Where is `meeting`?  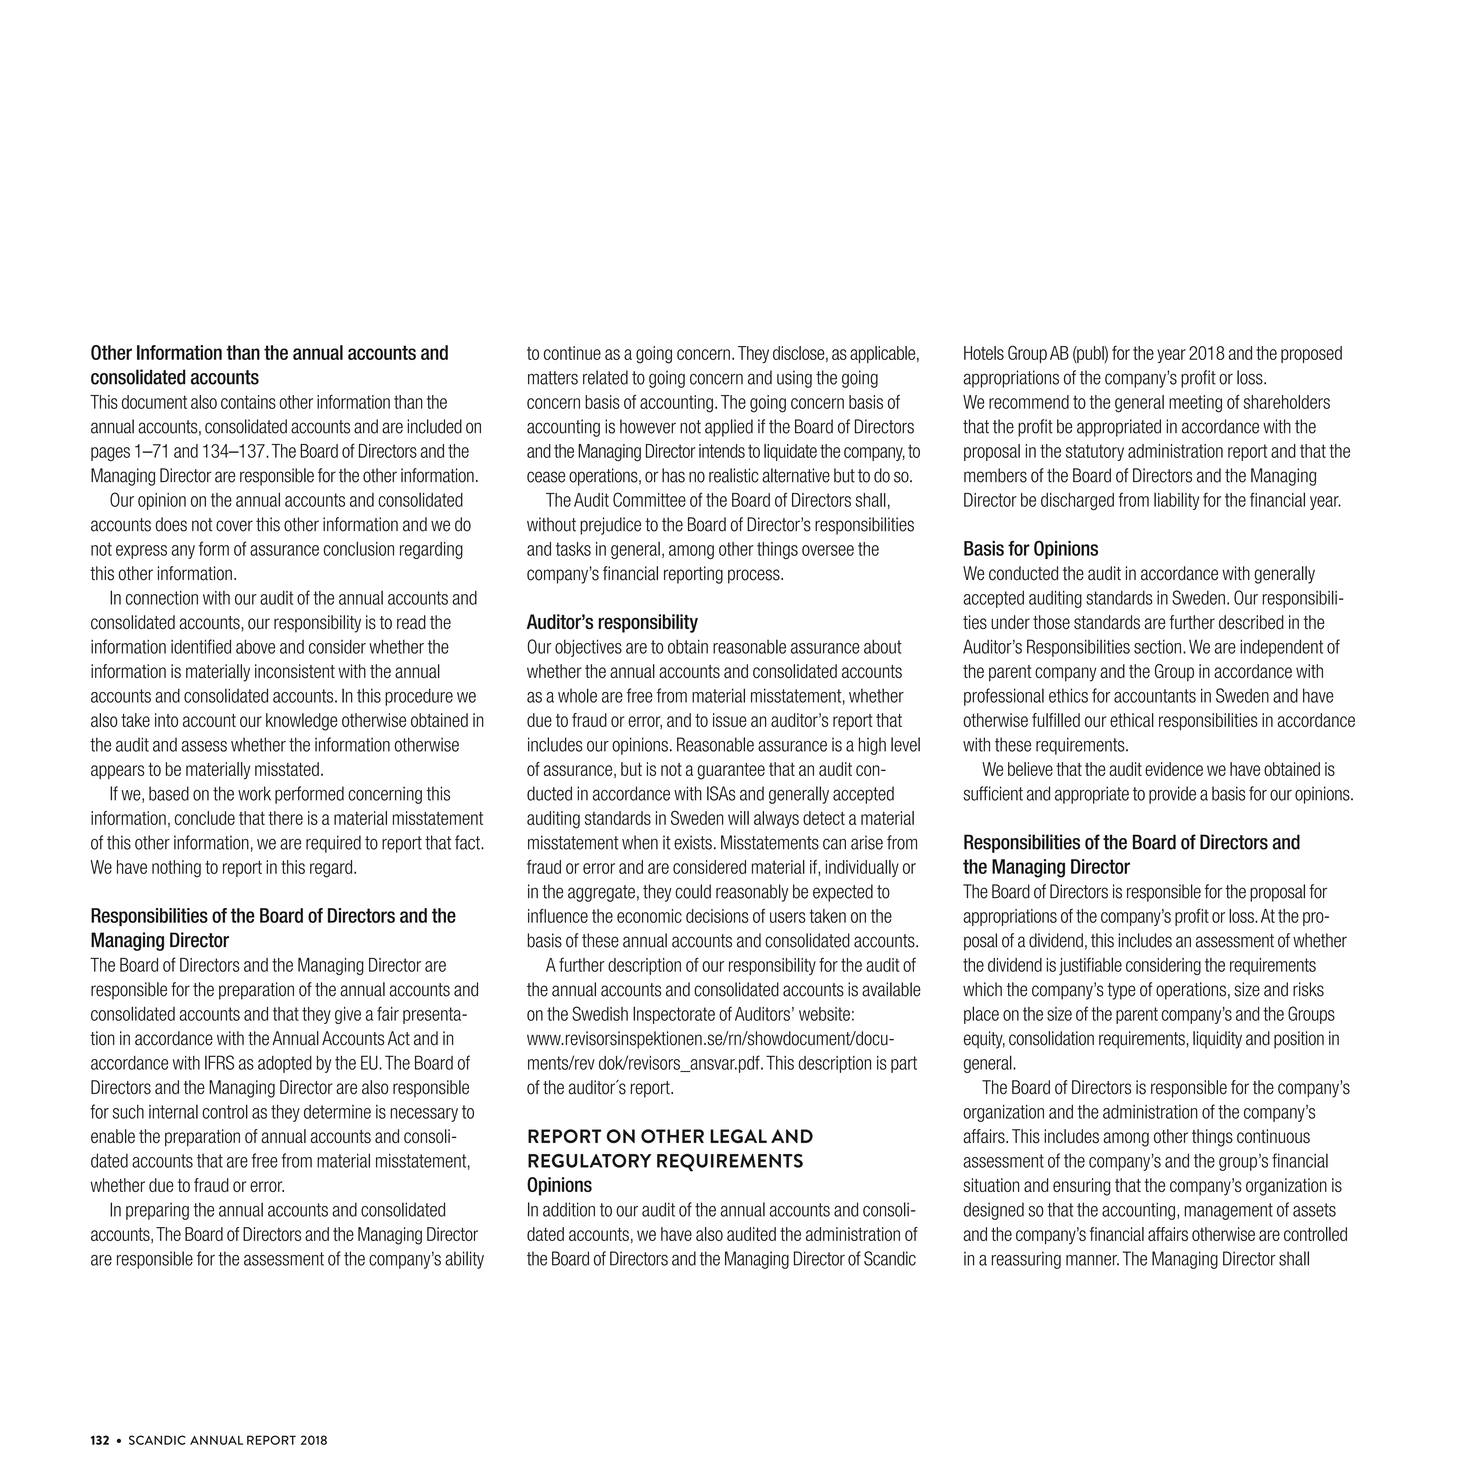
meeting is located at coordinates (1195, 404).
